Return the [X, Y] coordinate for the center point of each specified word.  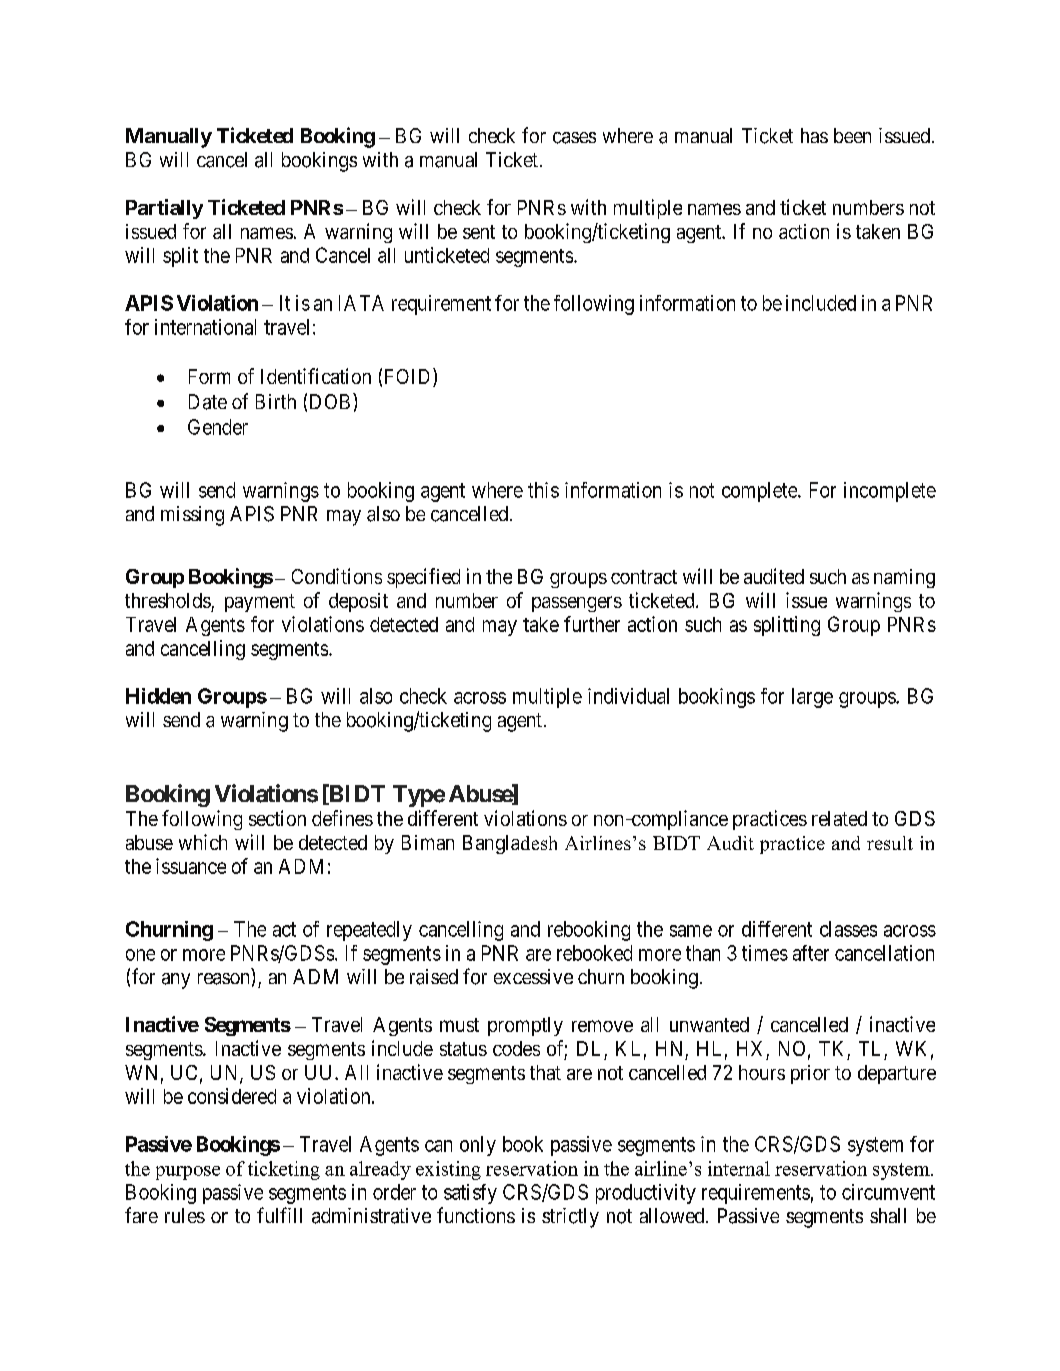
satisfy [470, 1194]
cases [574, 138]
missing [192, 516]
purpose [188, 1173]
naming [904, 578]
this [543, 490]
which [203, 842]
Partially [164, 209]
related [839, 818]
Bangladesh [510, 844]
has [814, 135]
